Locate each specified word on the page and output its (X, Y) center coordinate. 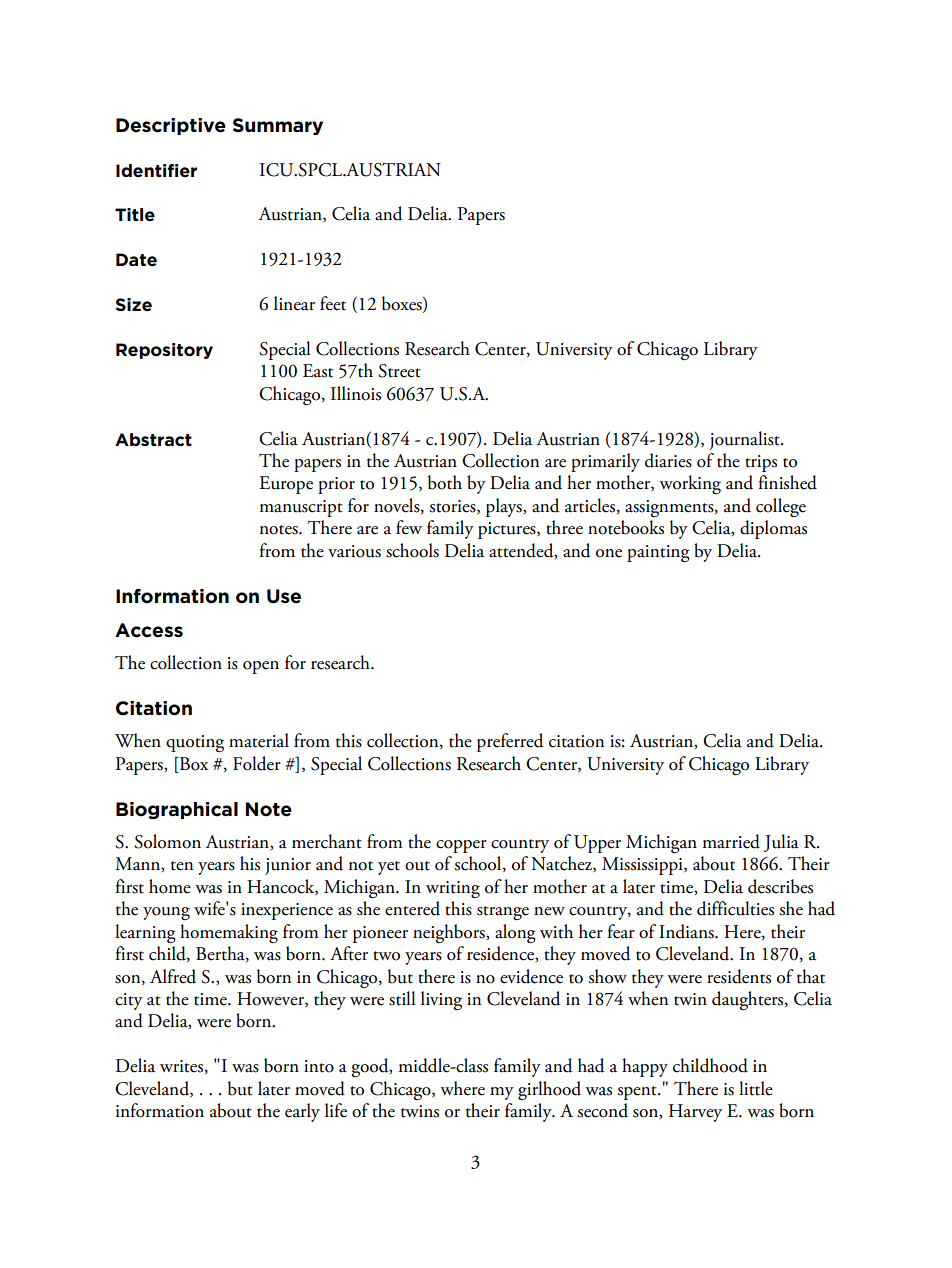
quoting (195, 743)
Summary (278, 126)
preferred (510, 742)
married (731, 841)
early (302, 1112)
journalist (745, 440)
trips (761, 463)
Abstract (153, 440)
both (445, 482)
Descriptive (171, 126)
